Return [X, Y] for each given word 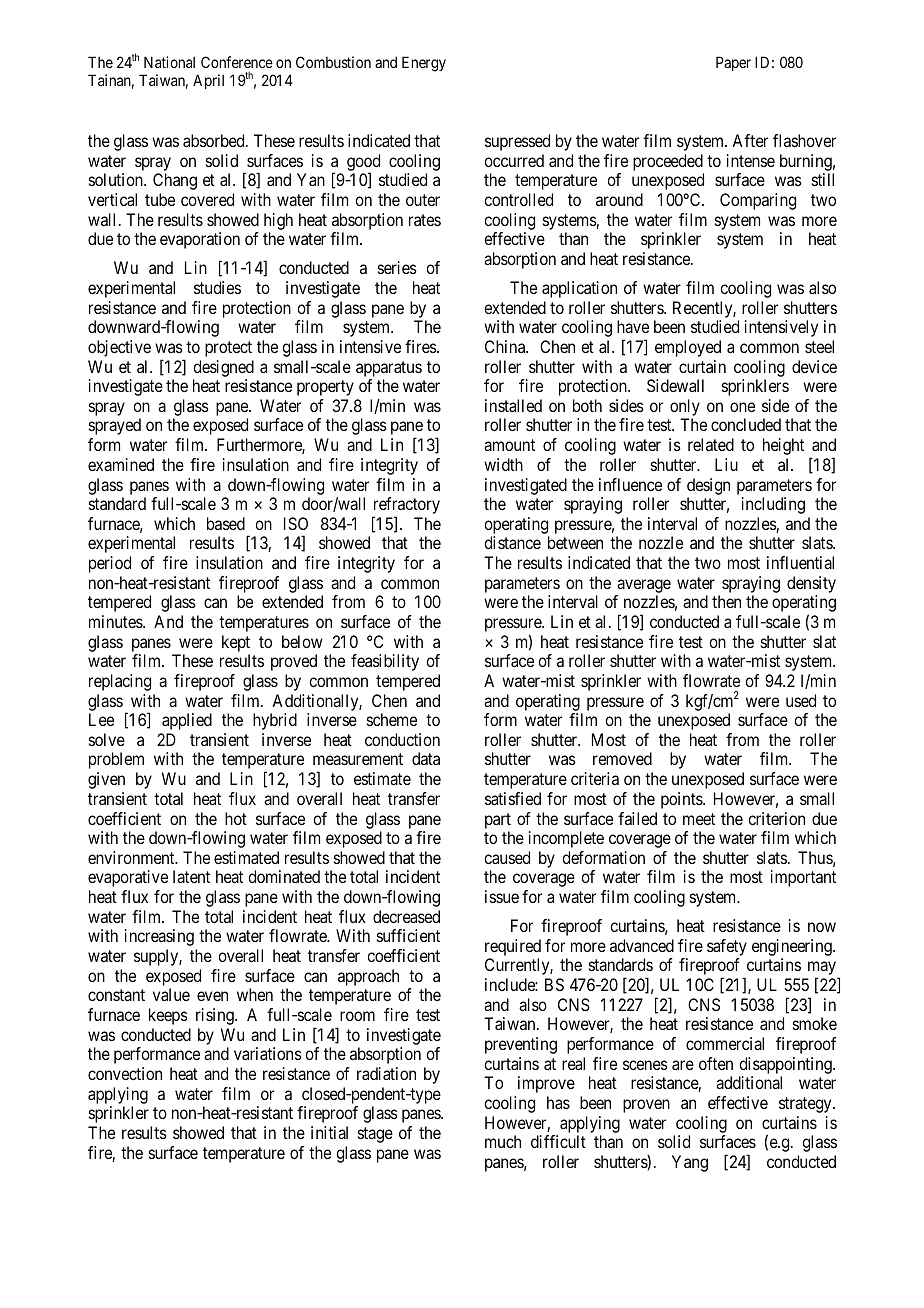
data [426, 758]
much [503, 1141]
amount [509, 445]
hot [236, 818]
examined [121, 464]
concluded [746, 424]
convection [125, 1073]
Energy [424, 64]
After [750, 140]
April [208, 81]
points [682, 800]
